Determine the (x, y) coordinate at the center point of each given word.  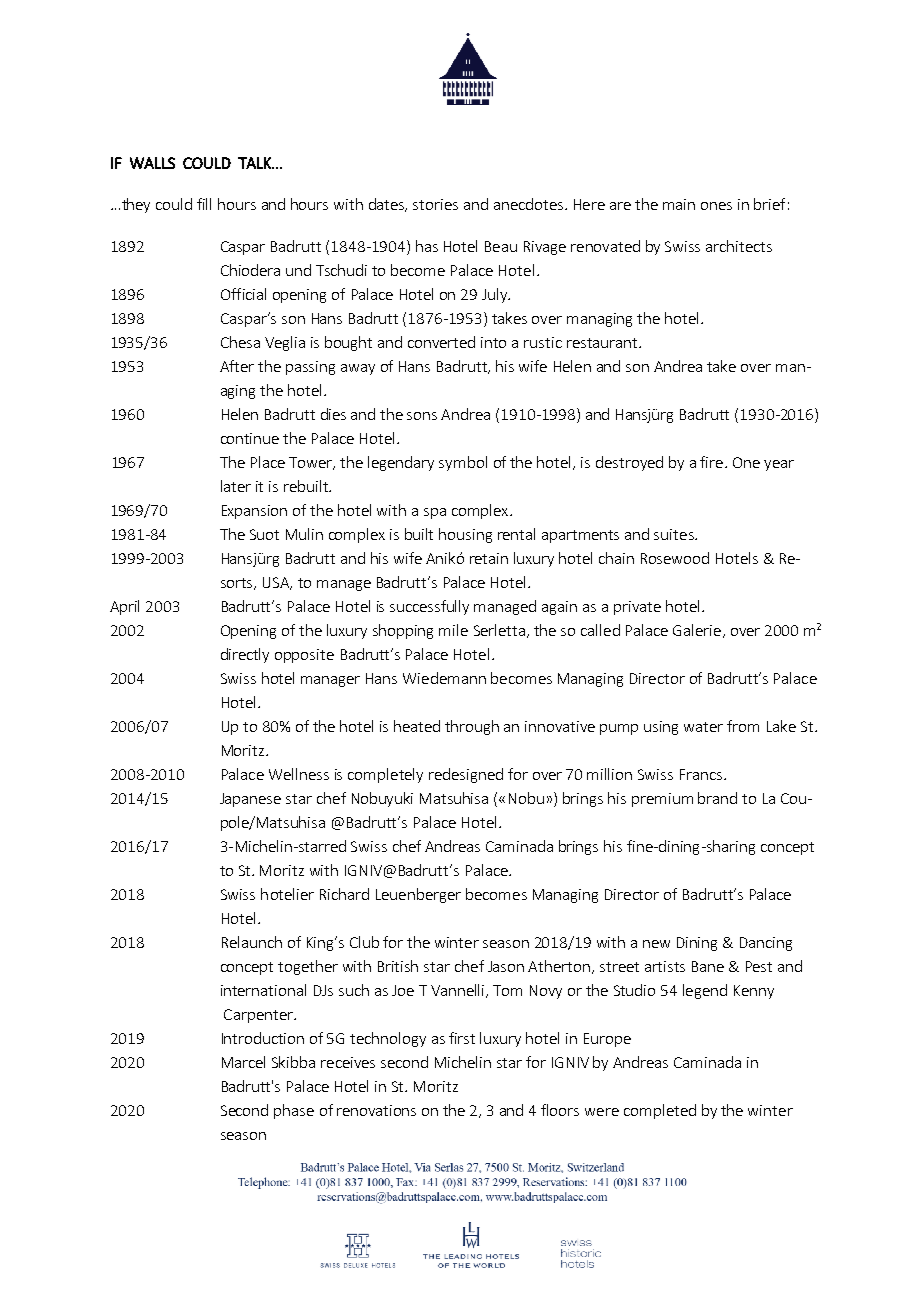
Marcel (243, 1062)
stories (435, 204)
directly (245, 655)
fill (204, 204)
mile (453, 630)
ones (716, 206)
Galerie (697, 630)
